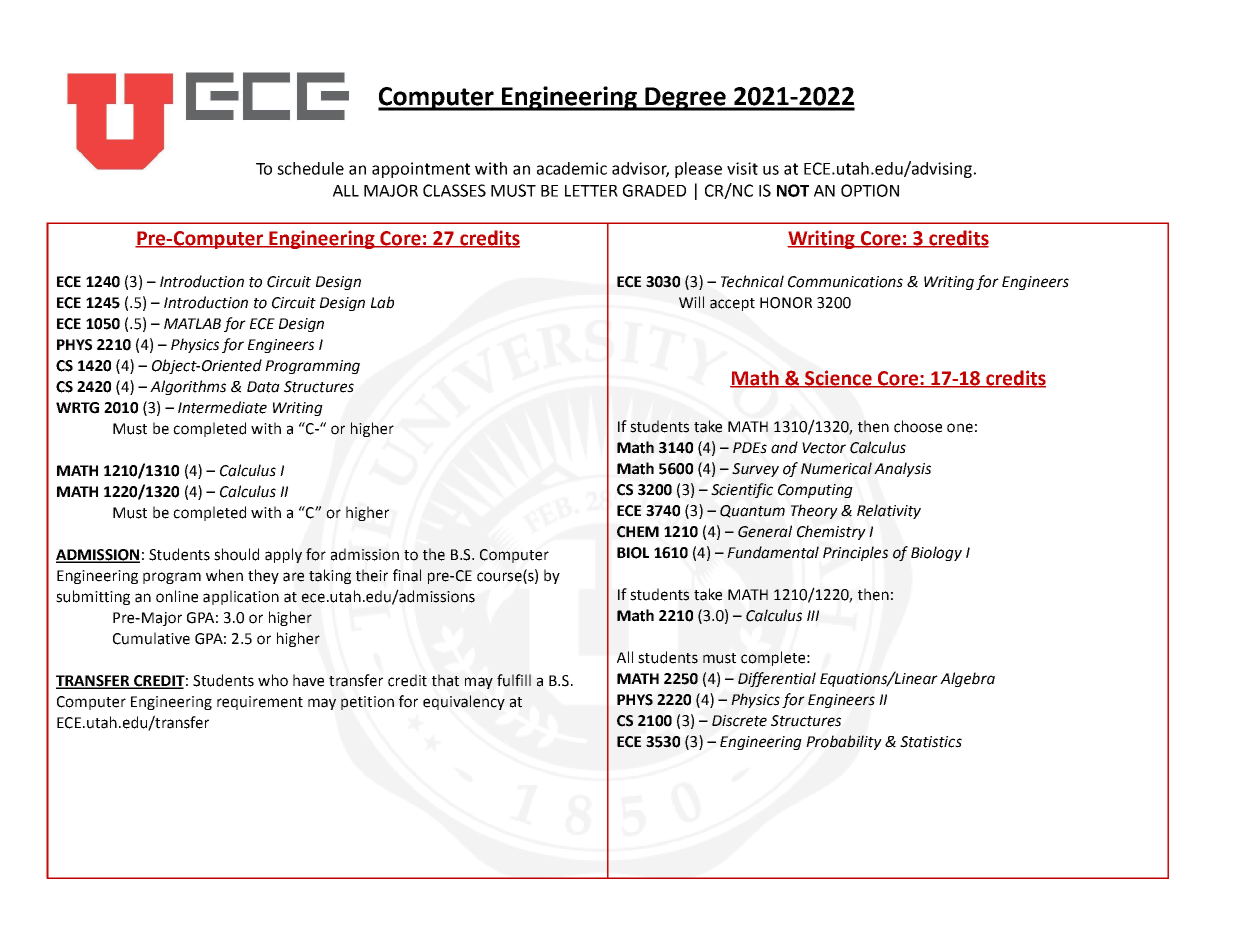 This document has height=952, width=1233. Describe the element at coordinates (192, 323) in the document. I see `MATLAB` at that location.
